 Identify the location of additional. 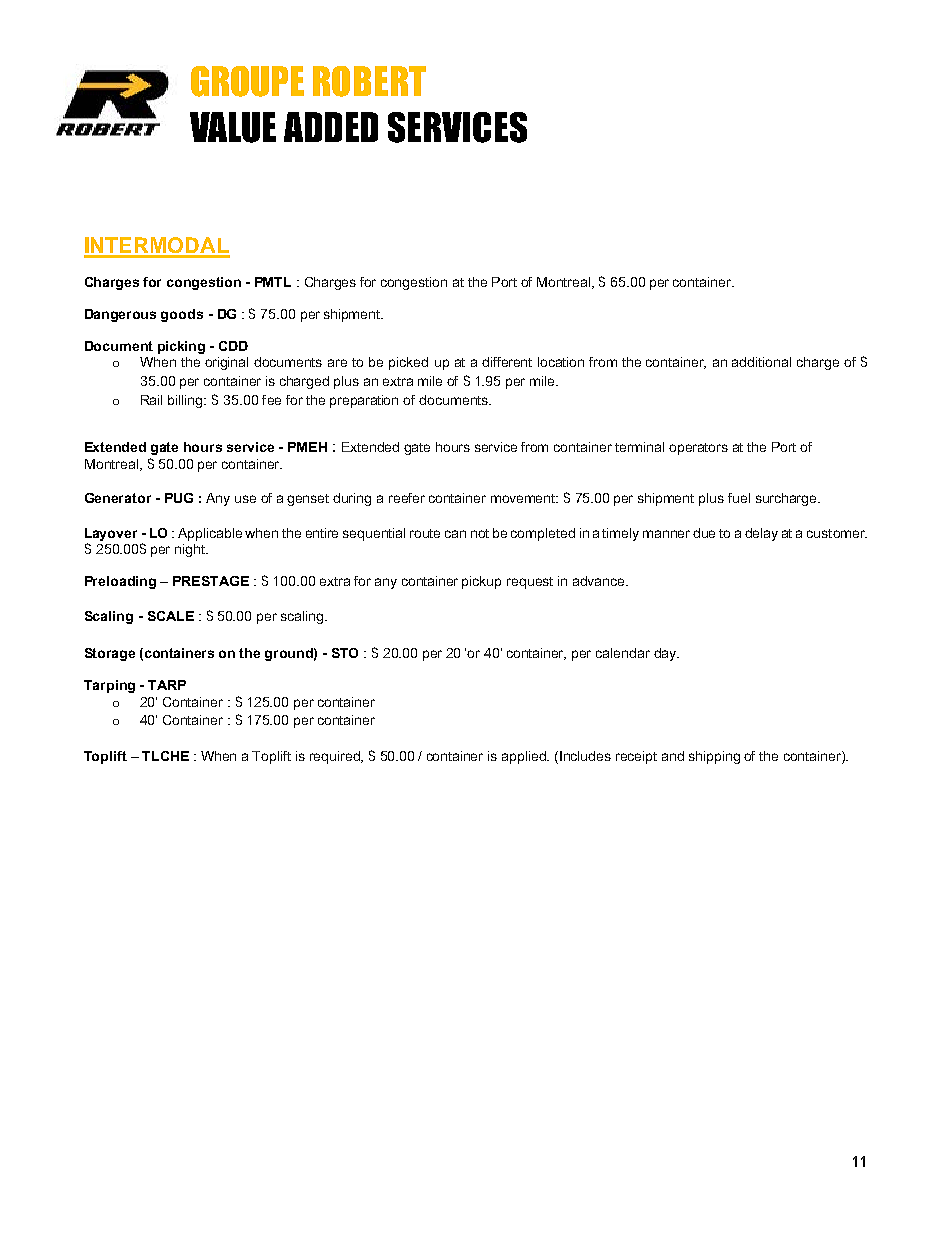
(761, 362).
